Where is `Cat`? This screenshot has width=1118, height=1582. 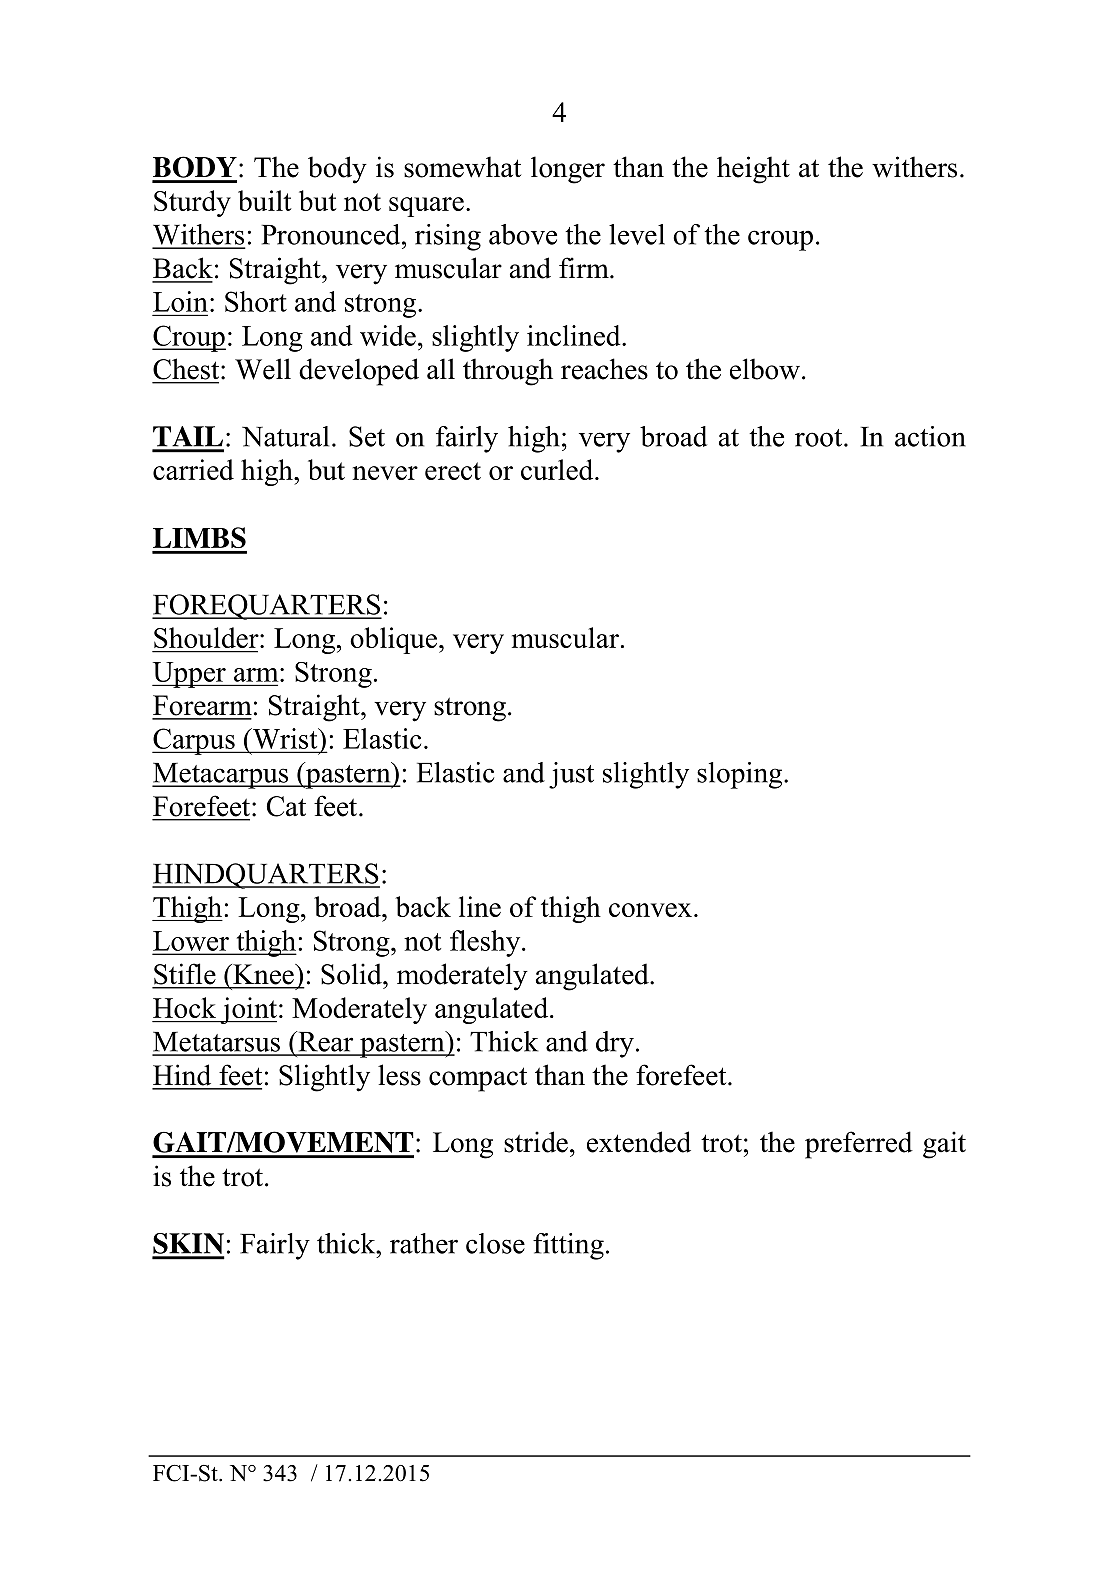
Cat is located at coordinates (286, 806).
